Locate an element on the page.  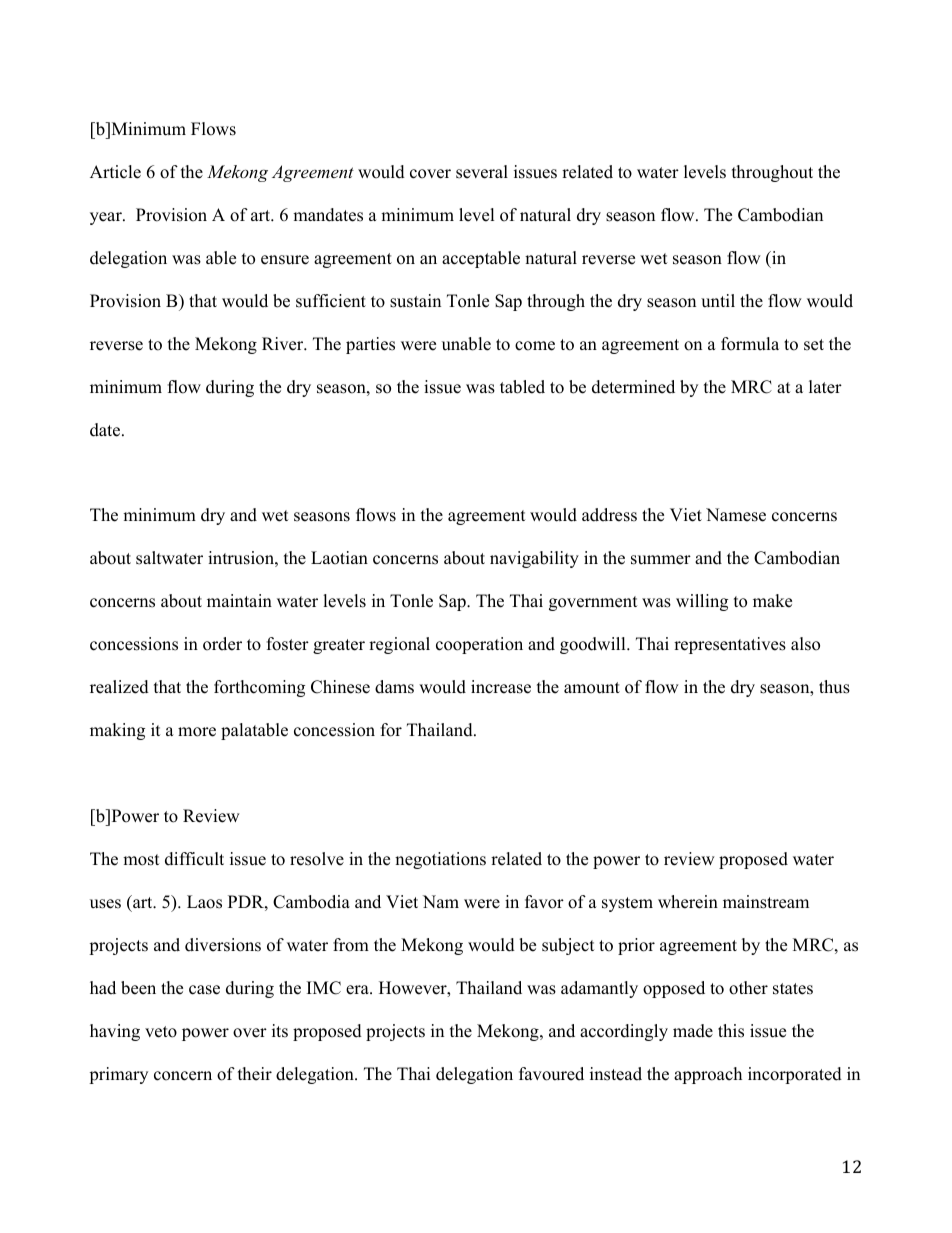
more is located at coordinates (197, 732).
